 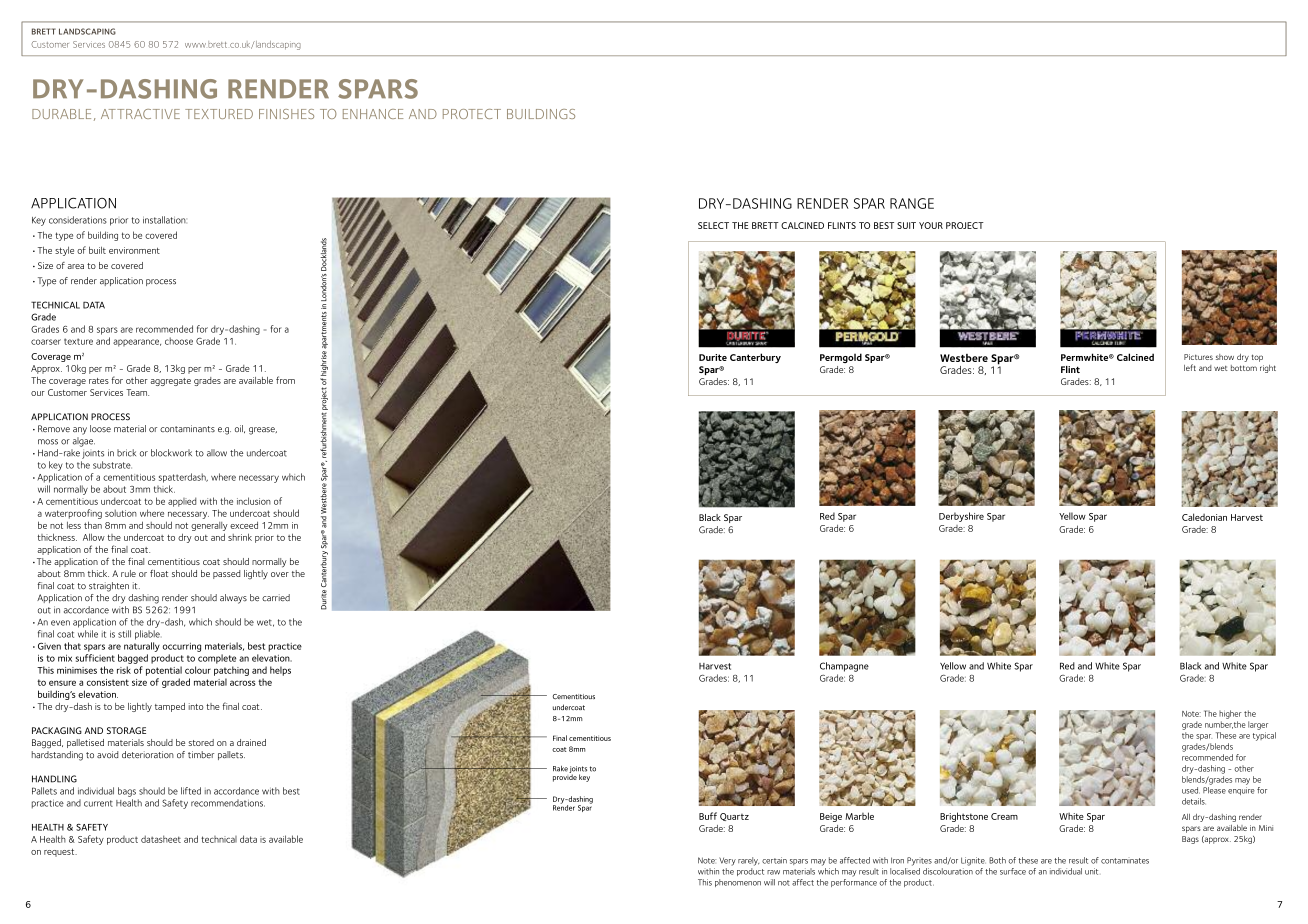 I want to click on contaminates, so click(x=1125, y=861).
